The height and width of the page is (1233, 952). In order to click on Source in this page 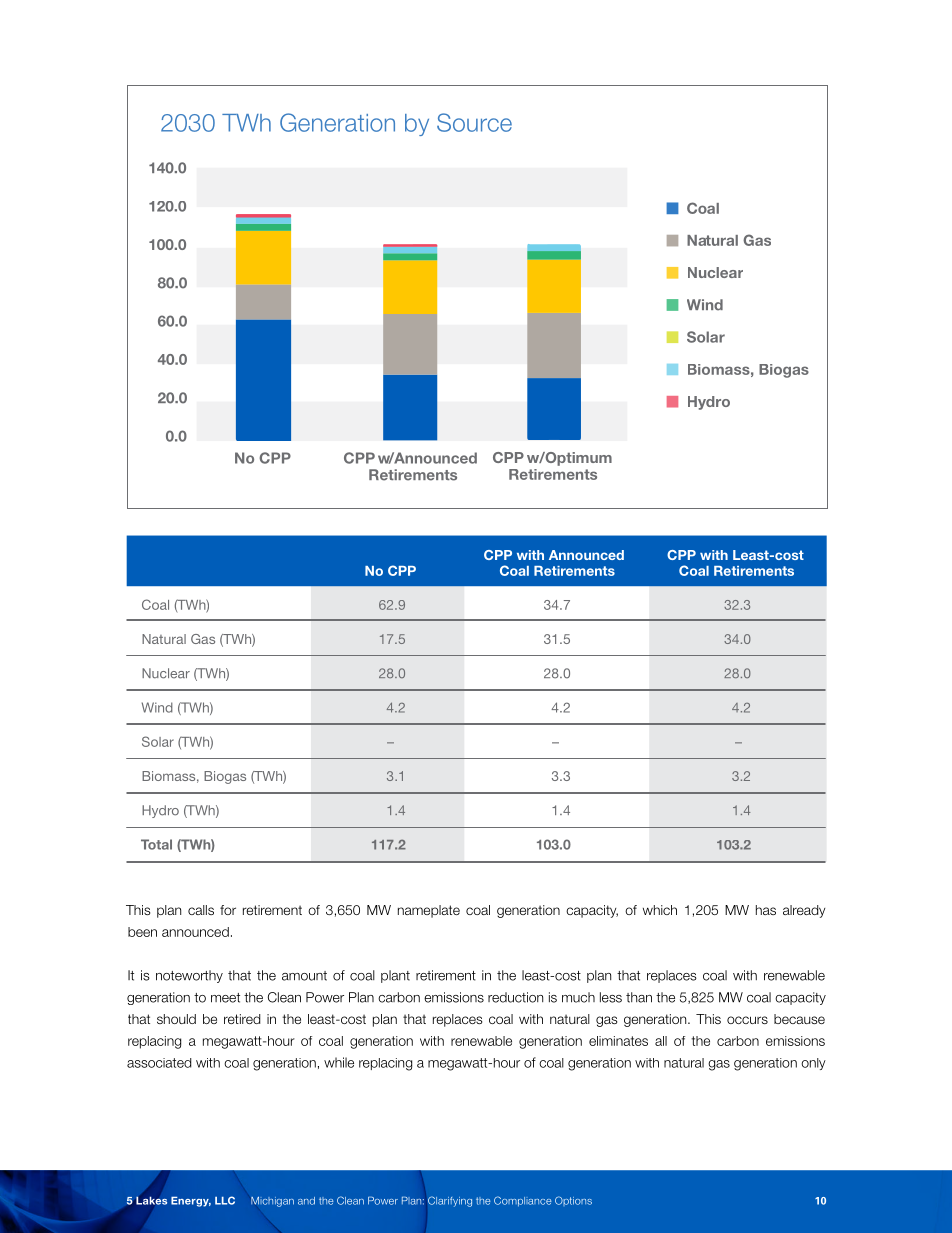, I will do `click(474, 122)`.
